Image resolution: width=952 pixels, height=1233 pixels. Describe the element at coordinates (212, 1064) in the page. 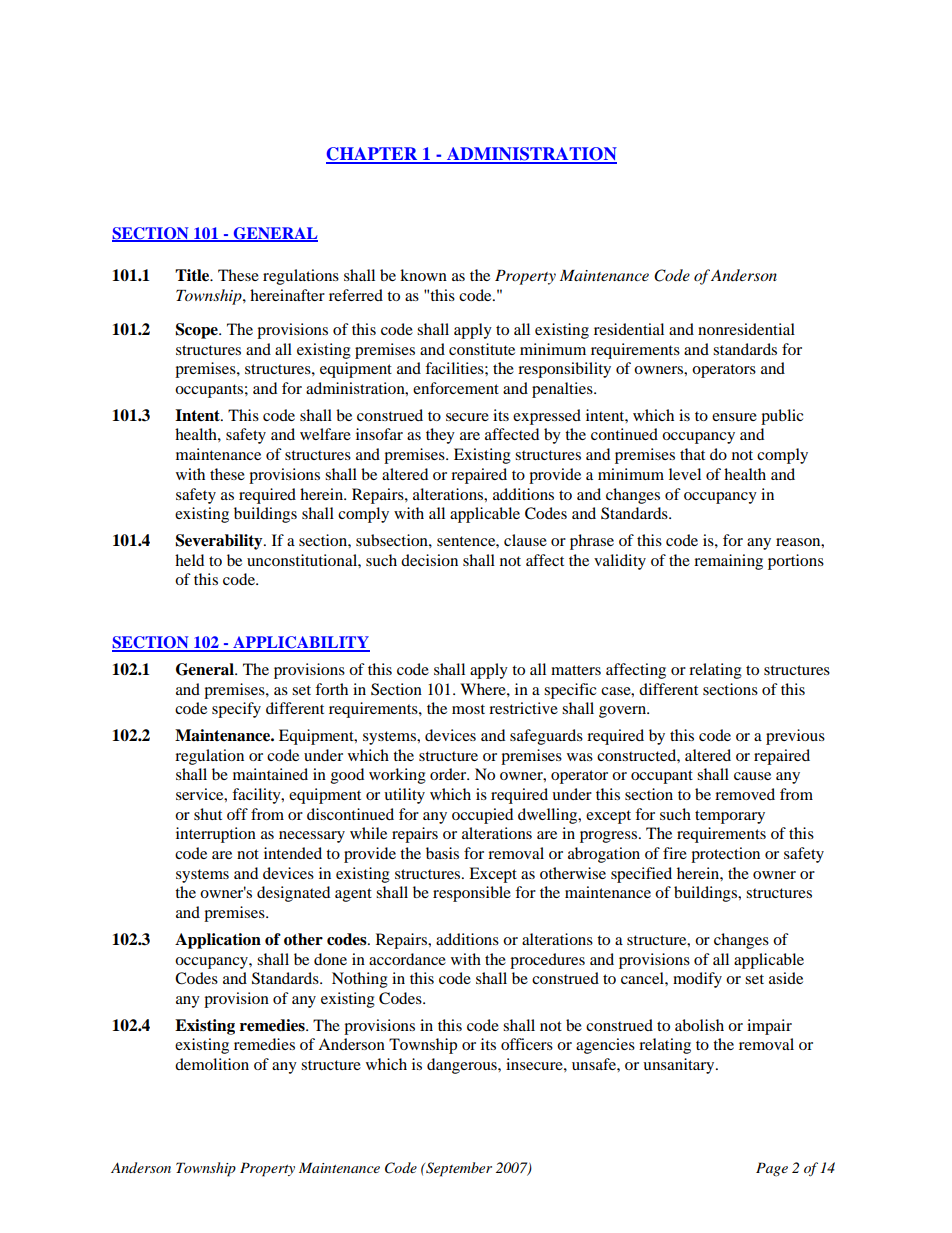

I see `demolition` at that location.
